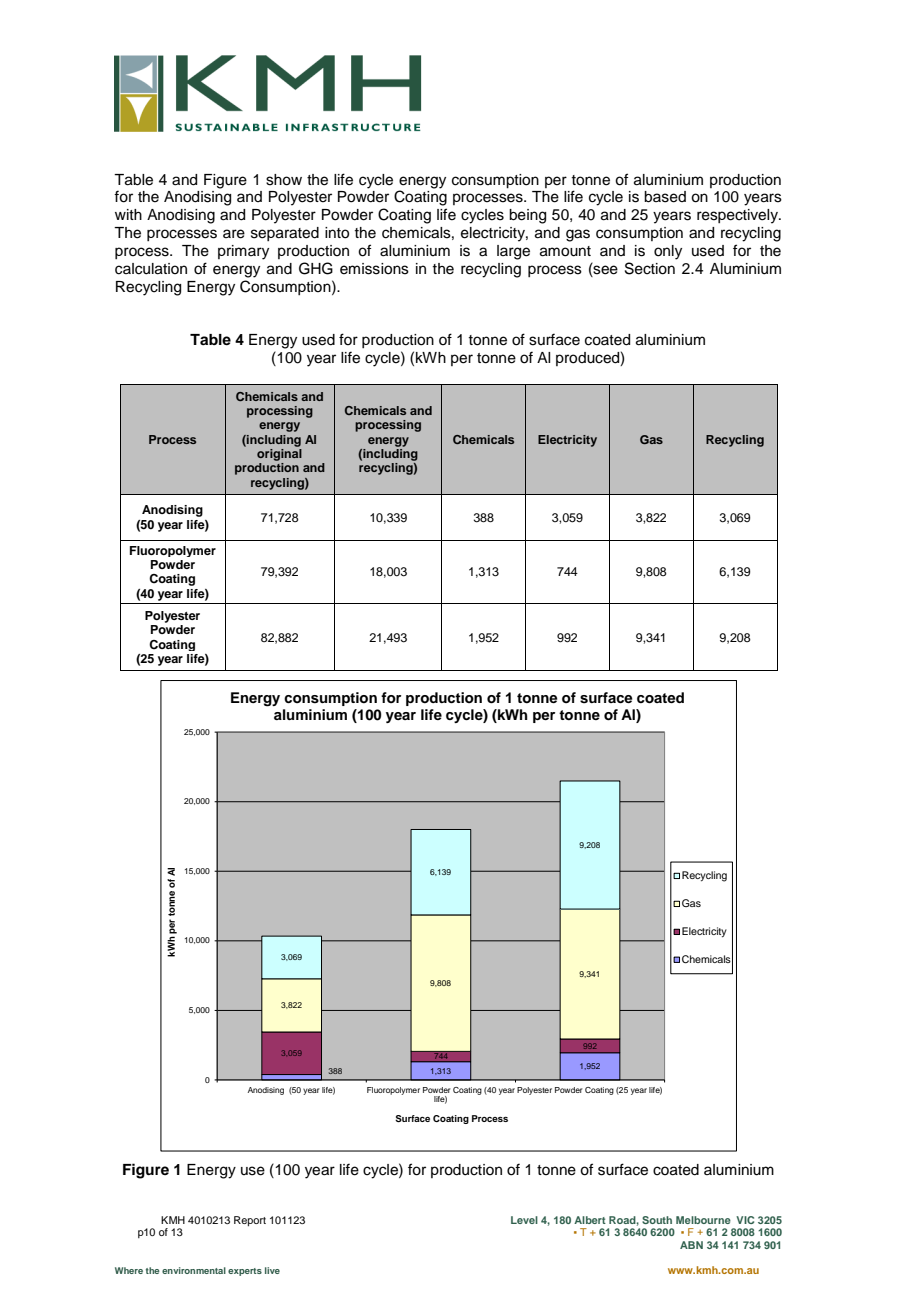  What do you see at coordinates (234, 234) in the screenshot?
I see `are` at bounding box center [234, 234].
